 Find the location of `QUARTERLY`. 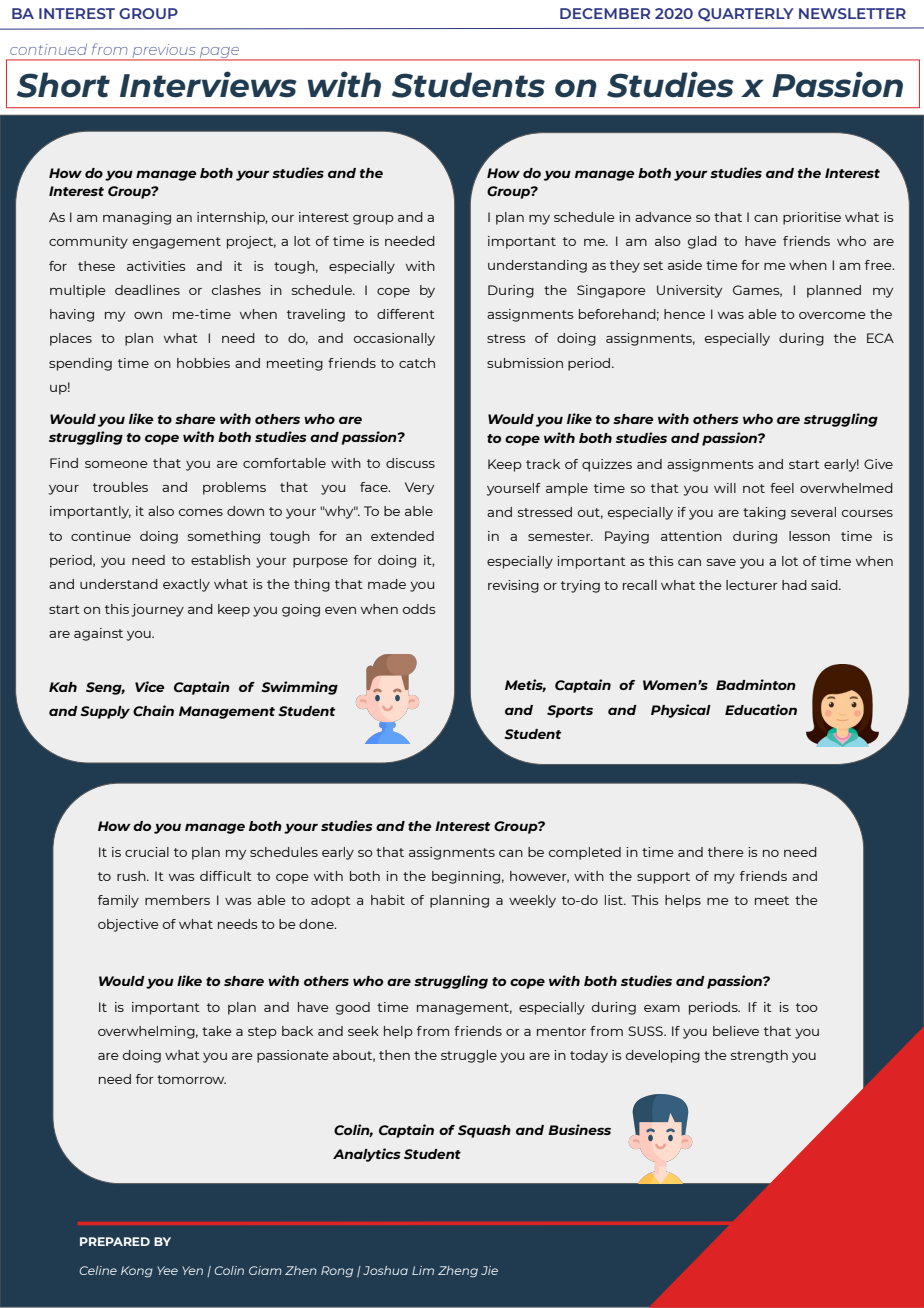

QUARTERLY is located at coordinates (746, 15).
